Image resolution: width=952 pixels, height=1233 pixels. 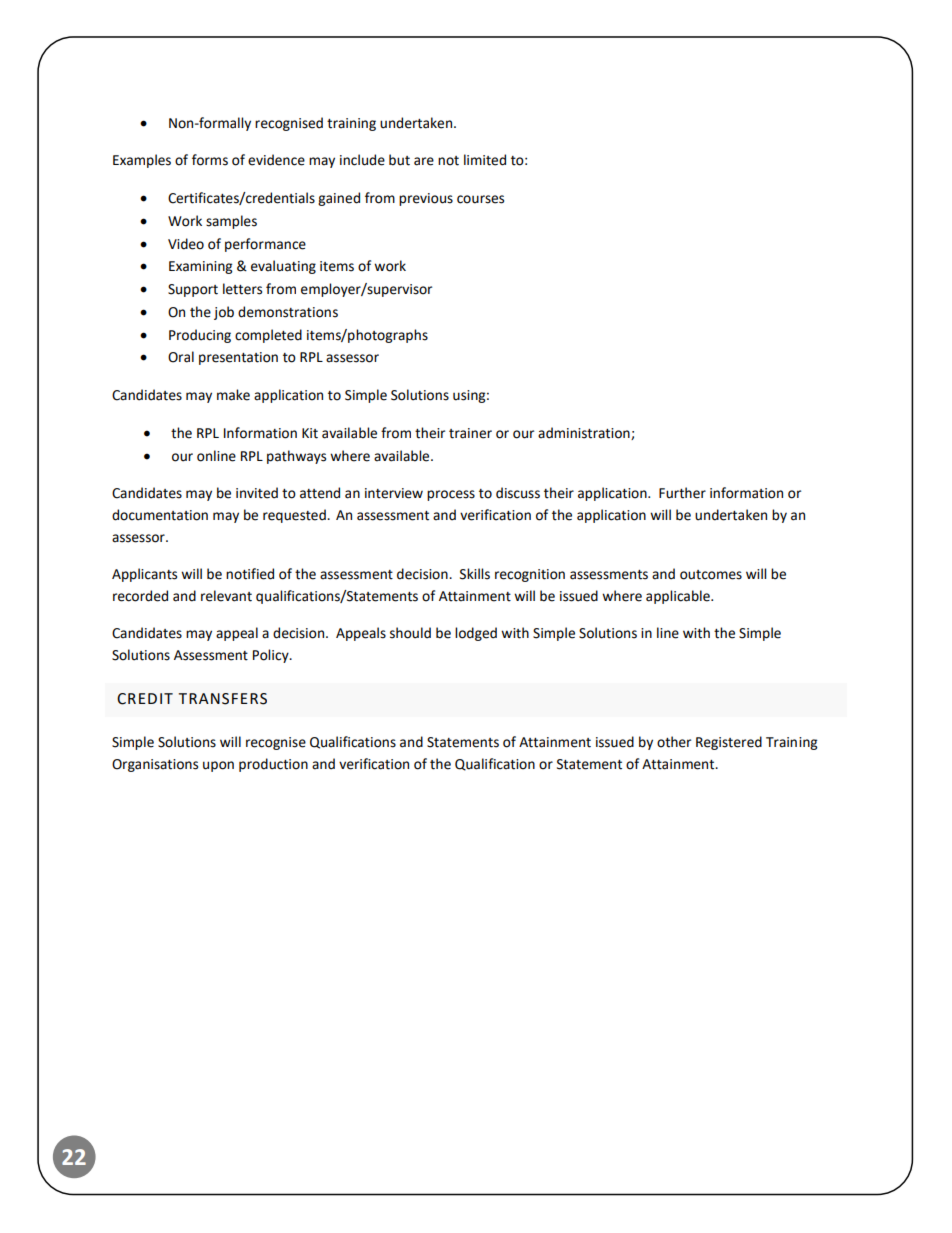 I want to click on limited, so click(x=485, y=160).
